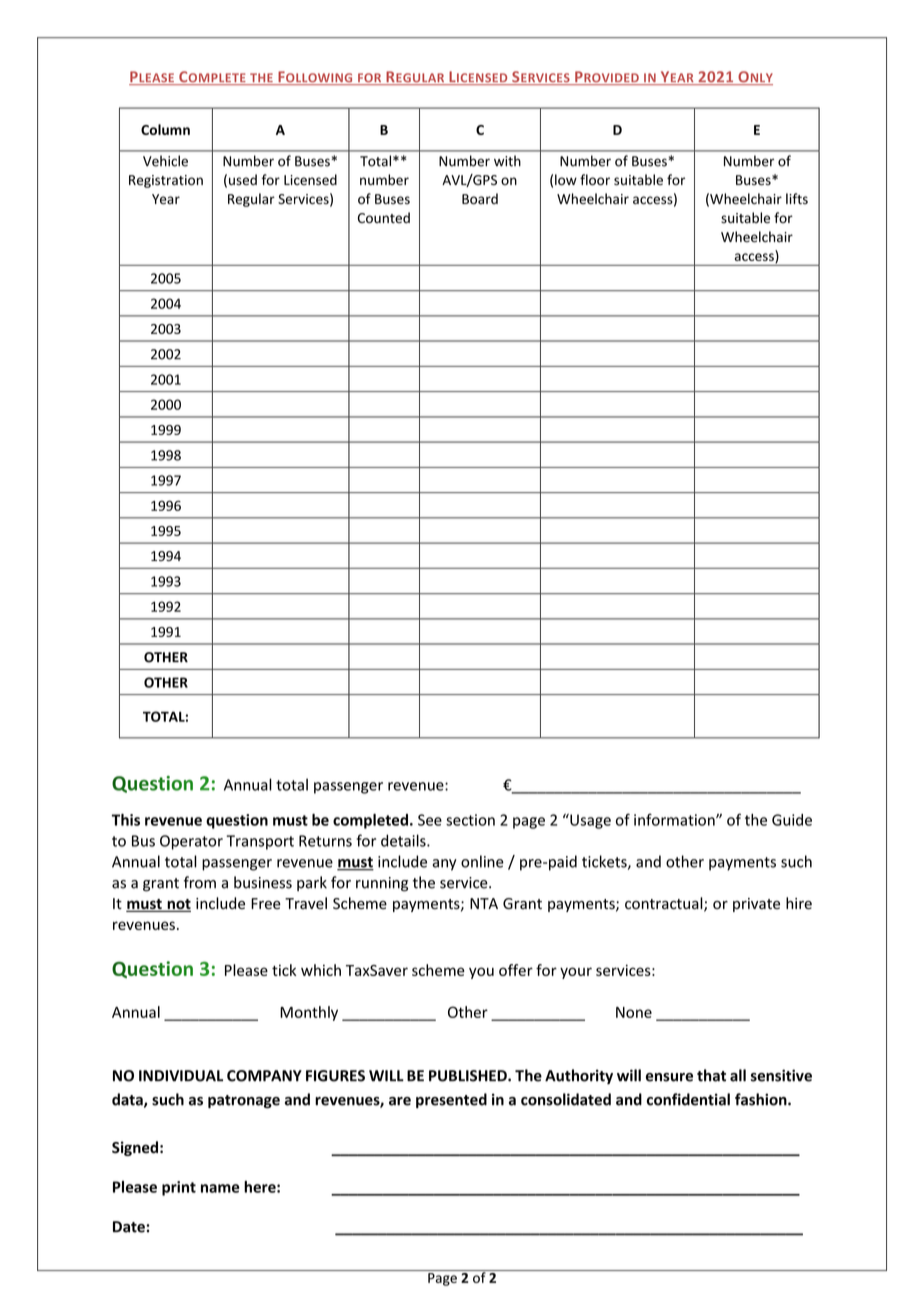 The height and width of the page is (1308, 924). What do you see at coordinates (220, 1188) in the page?
I see `name` at bounding box center [220, 1188].
